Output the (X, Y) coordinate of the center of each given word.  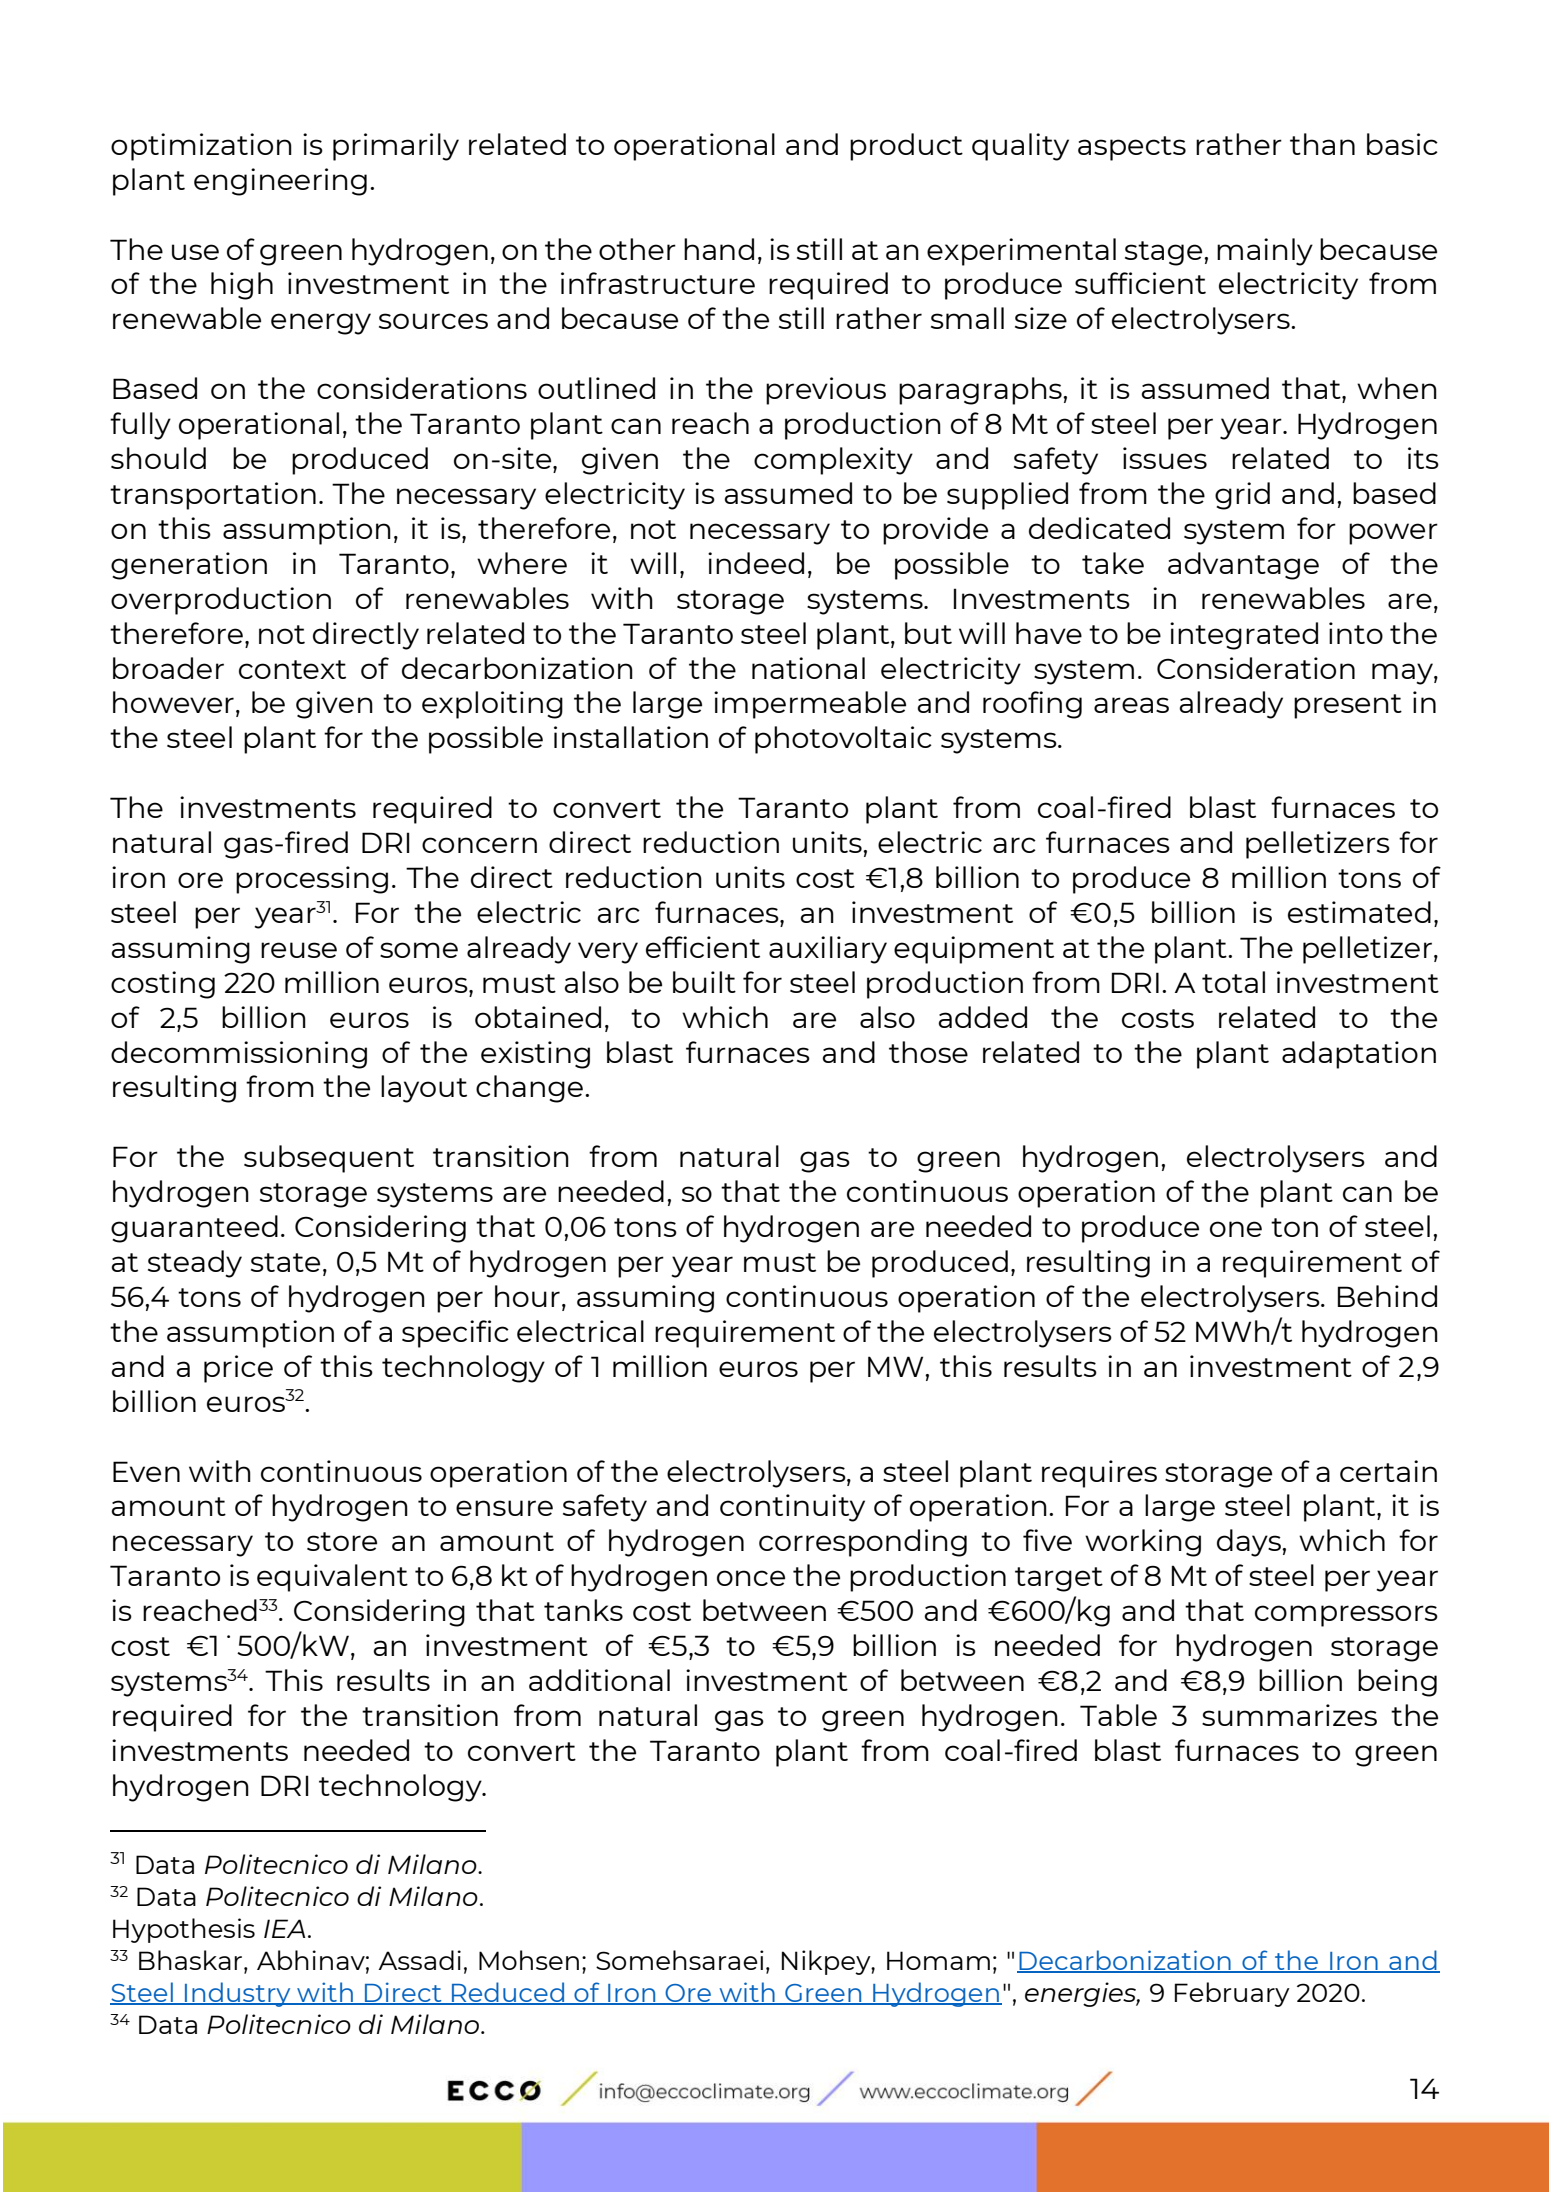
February (1232, 1994)
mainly (1265, 252)
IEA (284, 1928)
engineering (280, 182)
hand (719, 249)
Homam (938, 1960)
